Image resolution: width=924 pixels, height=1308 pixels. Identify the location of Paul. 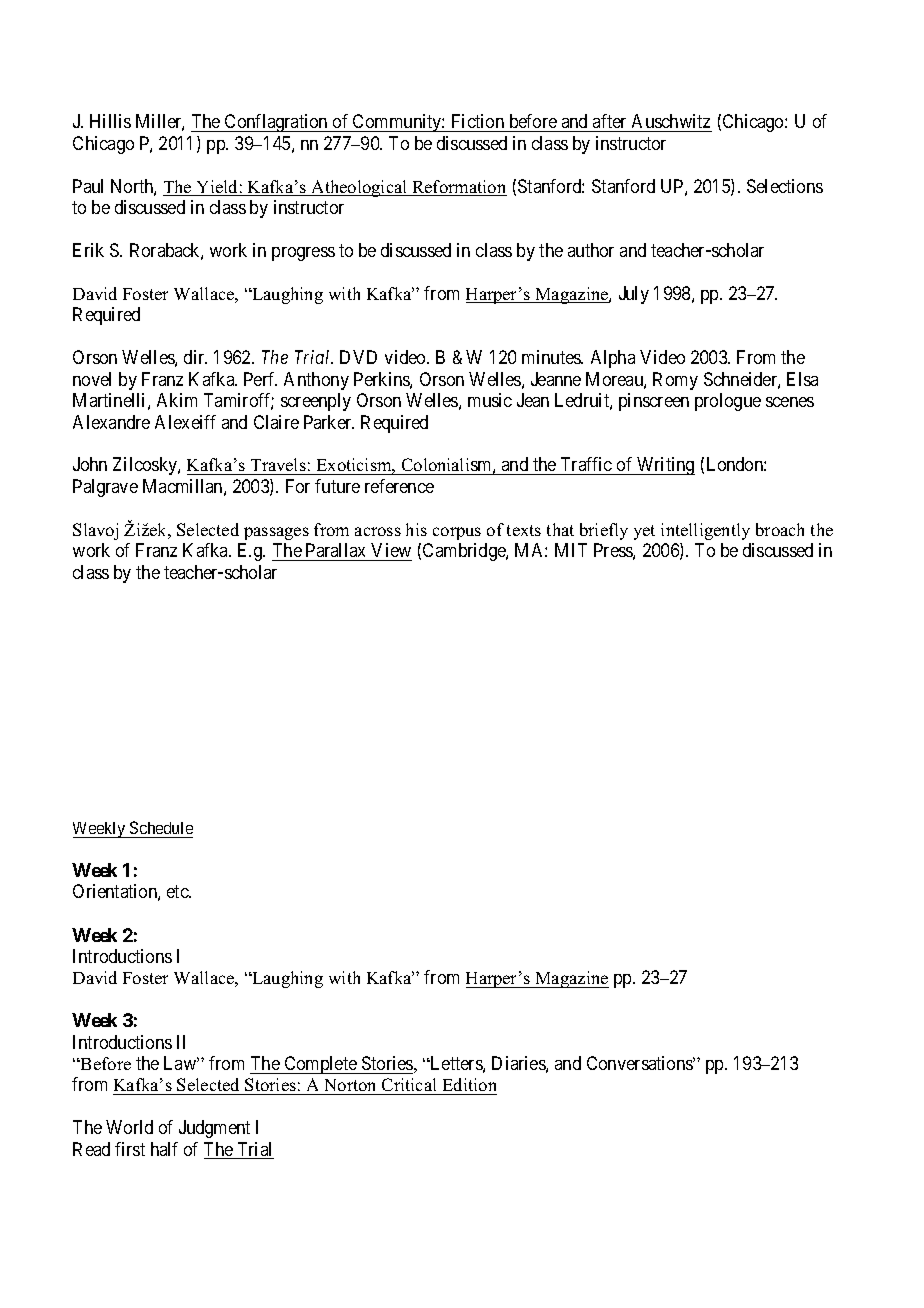
(88, 186).
